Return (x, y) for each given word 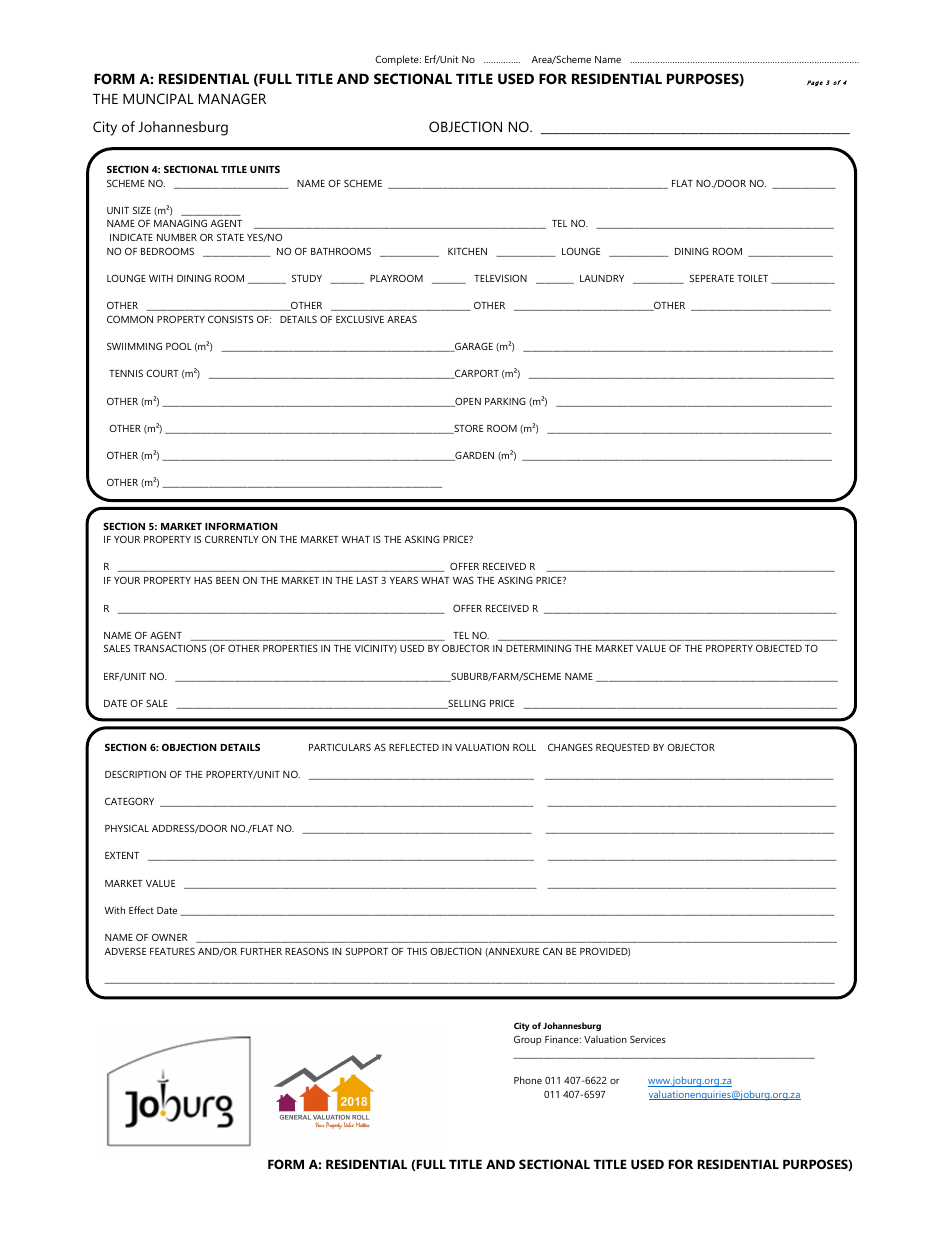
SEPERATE (712, 278)
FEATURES (172, 951)
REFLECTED (414, 747)
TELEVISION (500, 278)
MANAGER (232, 98)
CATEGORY (129, 801)
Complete (398, 60)
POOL (179, 346)
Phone (528, 1080)
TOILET (752, 278)
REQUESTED (623, 747)
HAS (203, 580)
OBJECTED (779, 648)
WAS (463, 580)
